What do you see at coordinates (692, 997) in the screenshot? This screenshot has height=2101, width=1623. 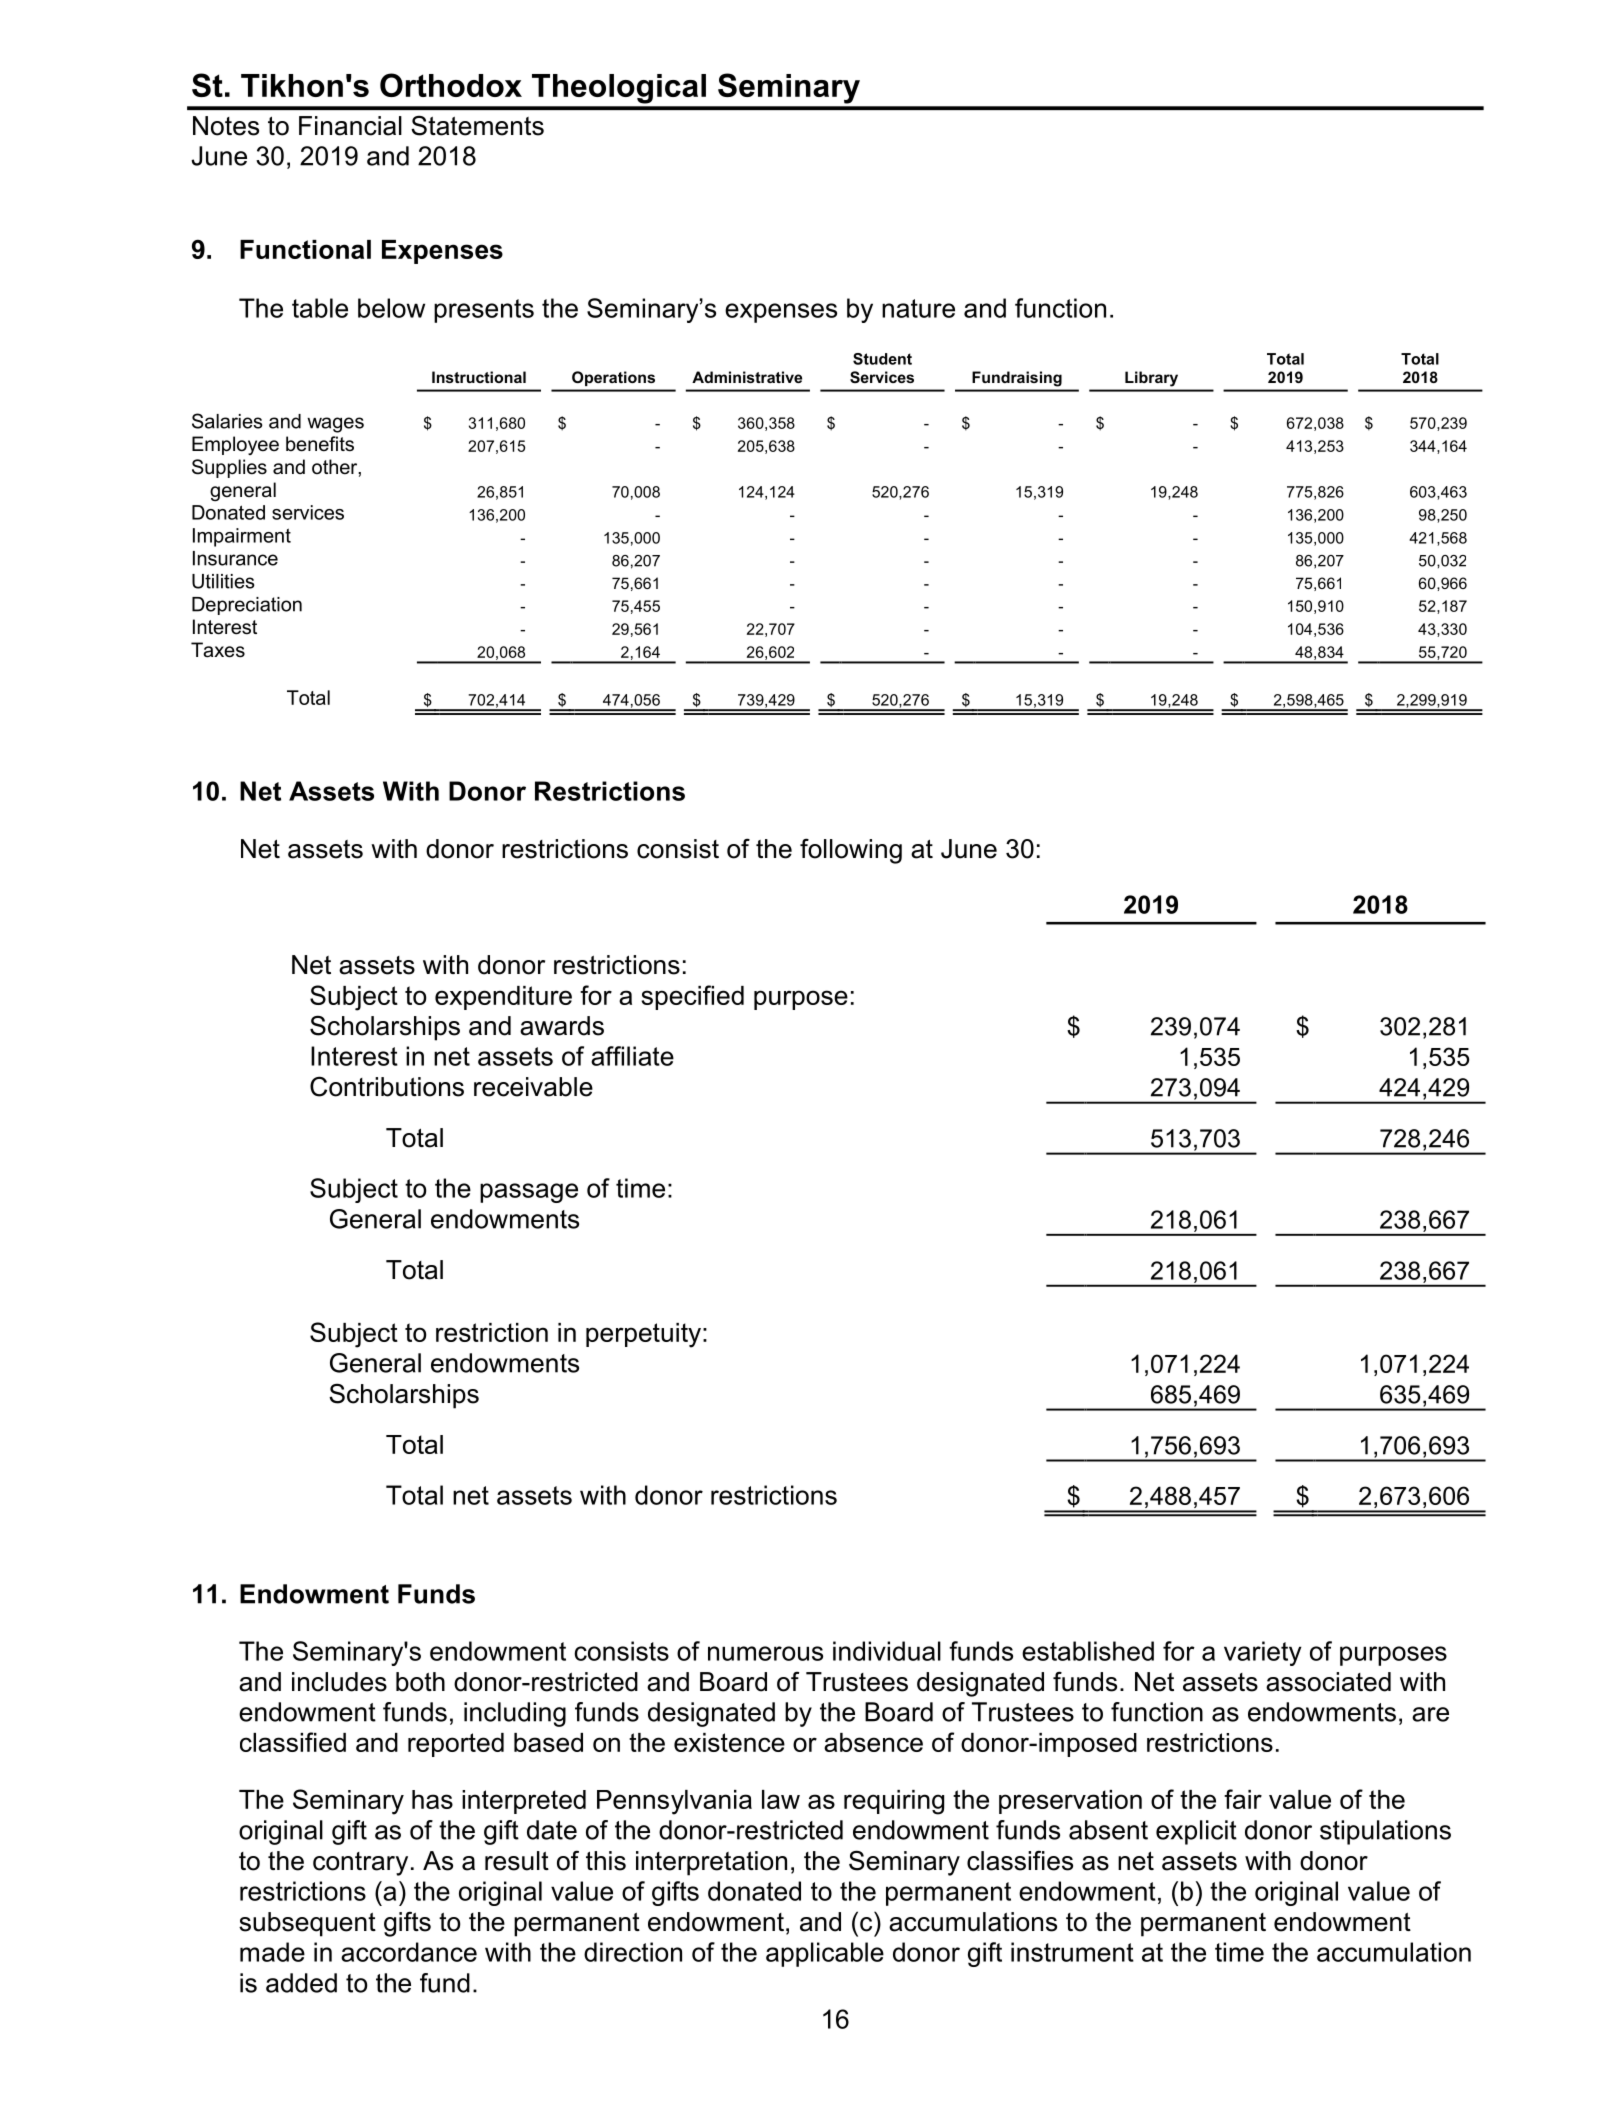 I see `specified` at bounding box center [692, 997].
